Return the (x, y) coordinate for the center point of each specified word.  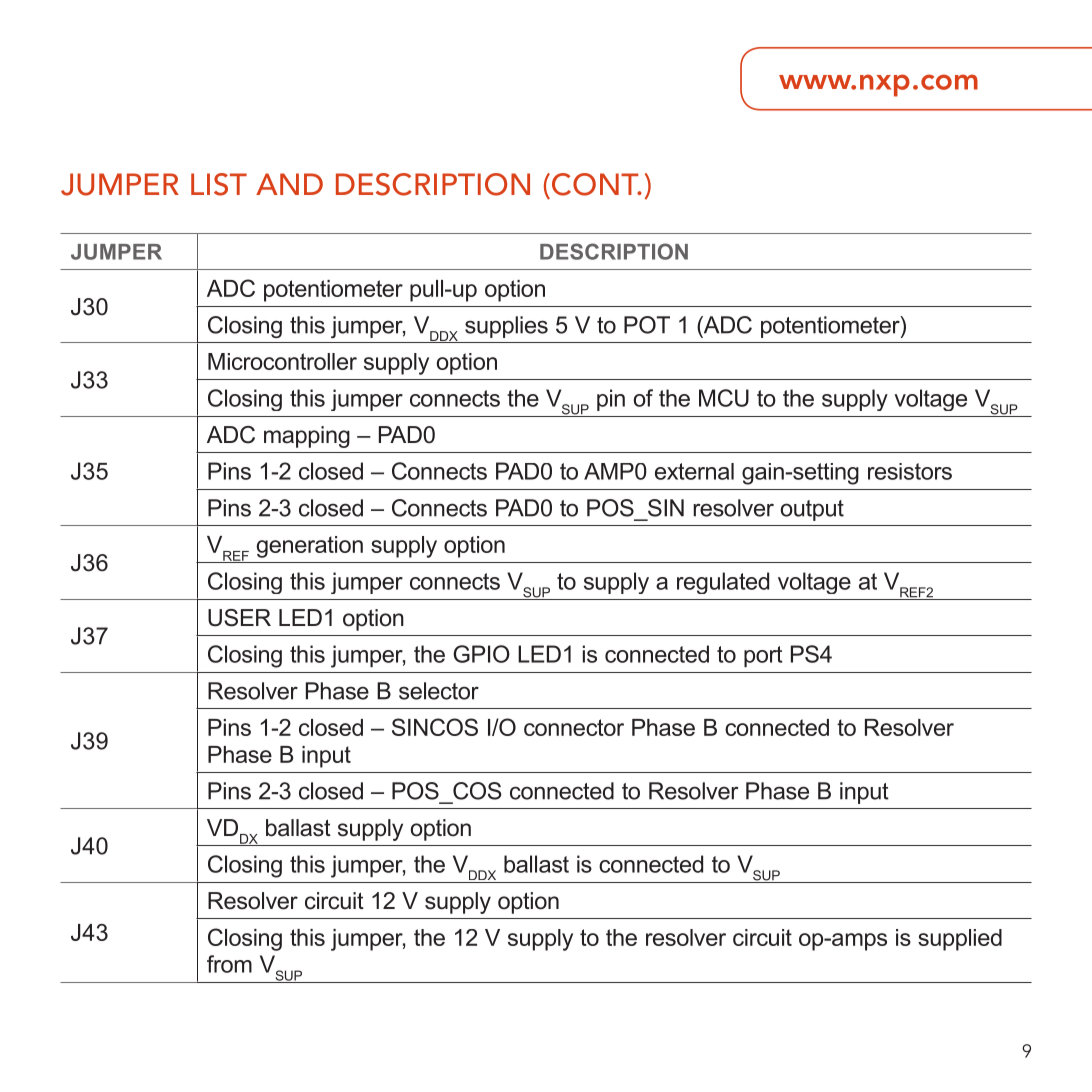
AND (289, 184)
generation (310, 547)
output (812, 510)
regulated (723, 583)
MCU (724, 398)
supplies (506, 327)
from (229, 964)
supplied (960, 940)
